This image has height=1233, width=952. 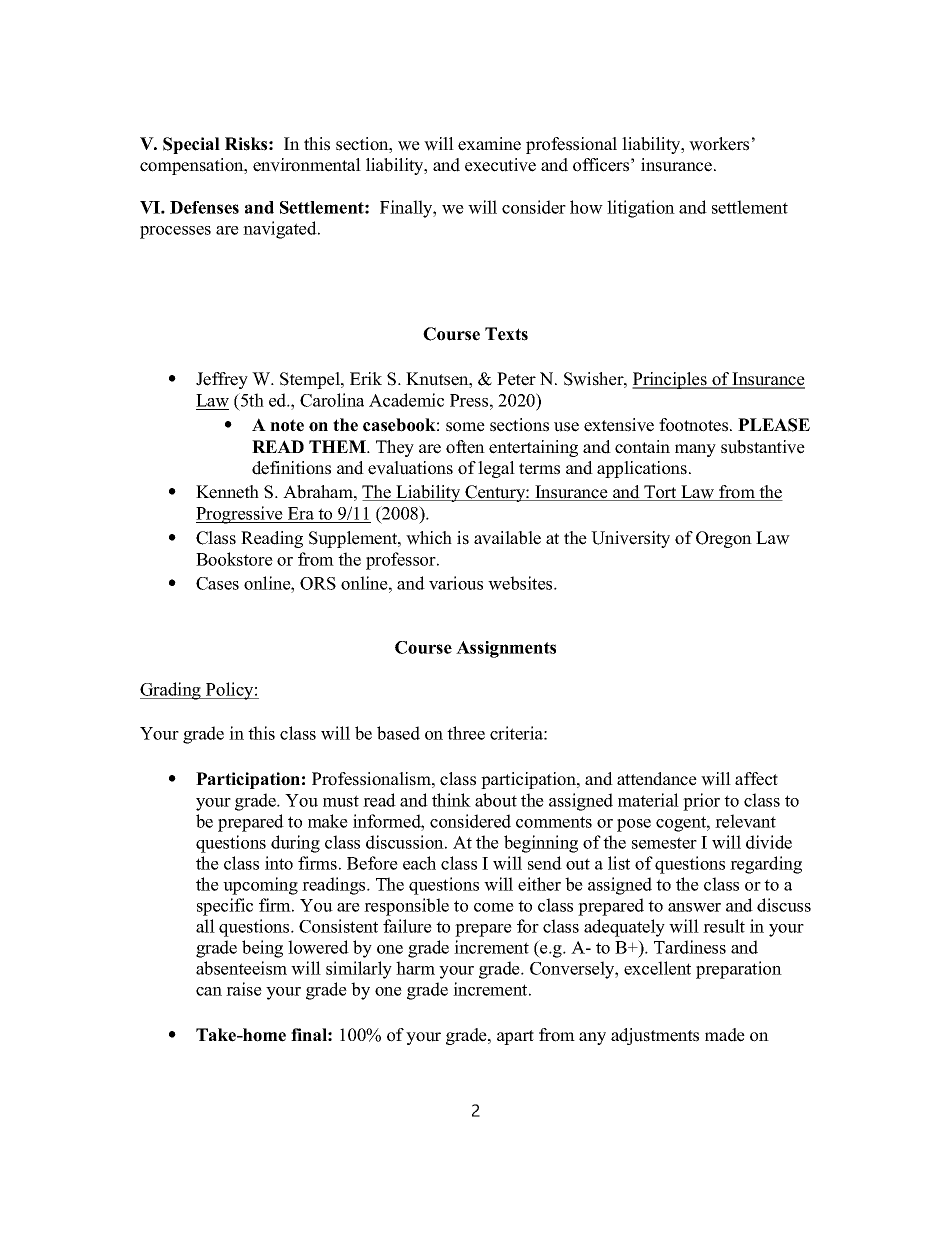 What do you see at coordinates (193, 166) in the image?
I see `compensation` at bounding box center [193, 166].
